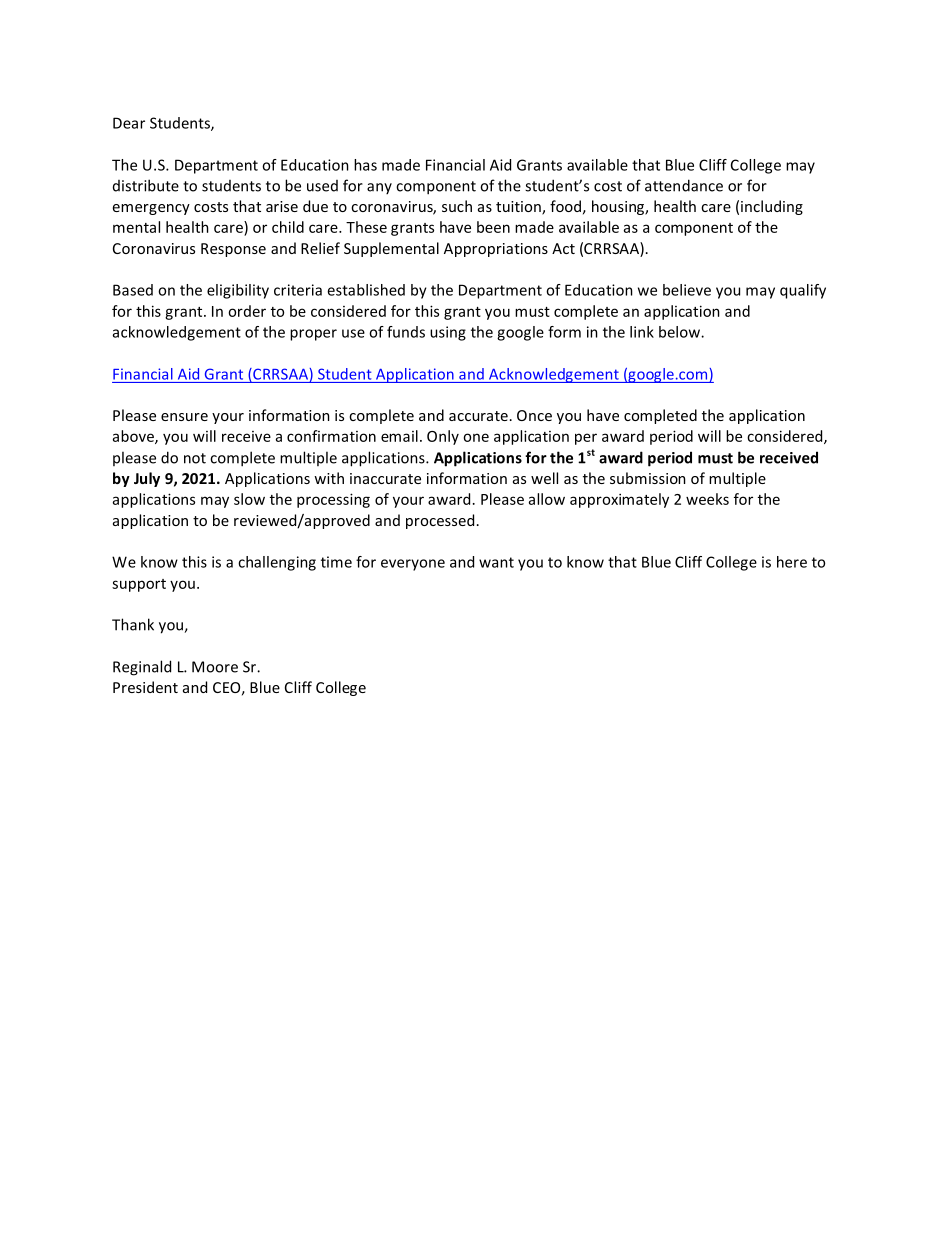 This screenshot has height=1233, width=952. Describe the element at coordinates (413, 565) in the screenshot. I see `everyone` at that location.
